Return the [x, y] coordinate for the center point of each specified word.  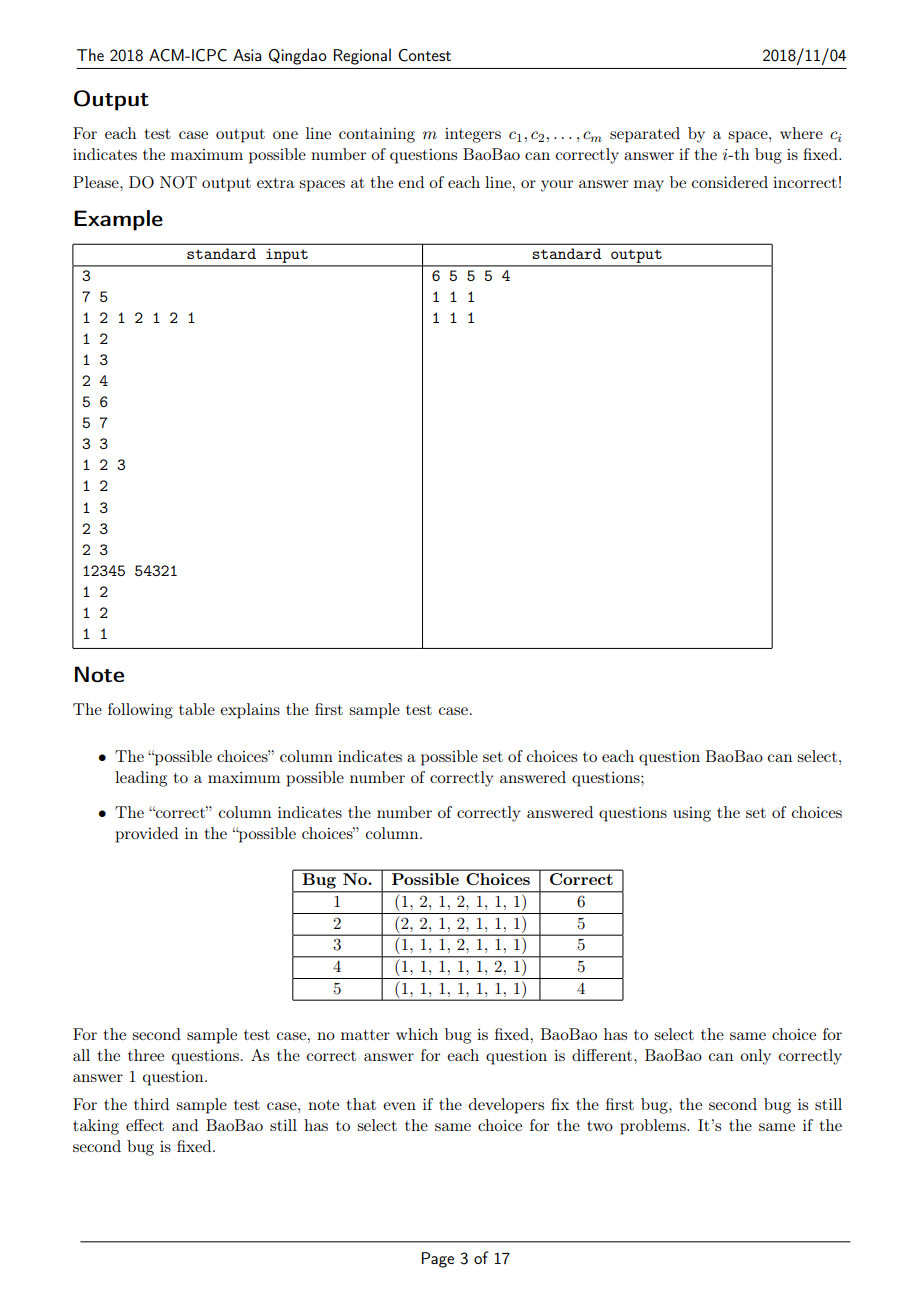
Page [438, 1260]
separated [645, 135]
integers [473, 135]
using [692, 814]
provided [147, 835]
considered [730, 182]
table [197, 709]
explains [250, 711]
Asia [247, 55]
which [417, 1034]
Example [118, 220]
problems [654, 1127]
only [755, 1057]
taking [96, 1127]
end [411, 182]
